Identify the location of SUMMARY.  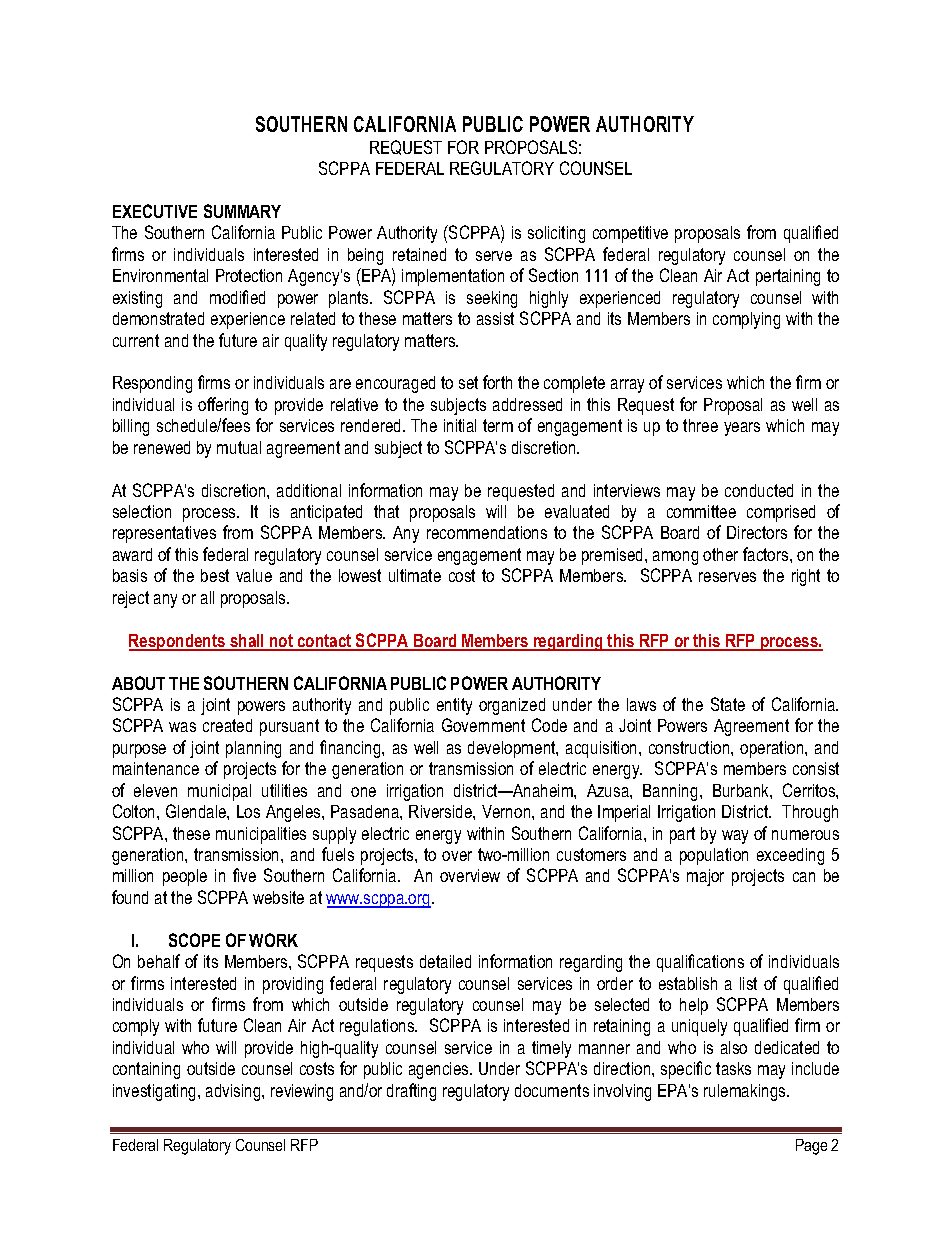
(242, 211).
